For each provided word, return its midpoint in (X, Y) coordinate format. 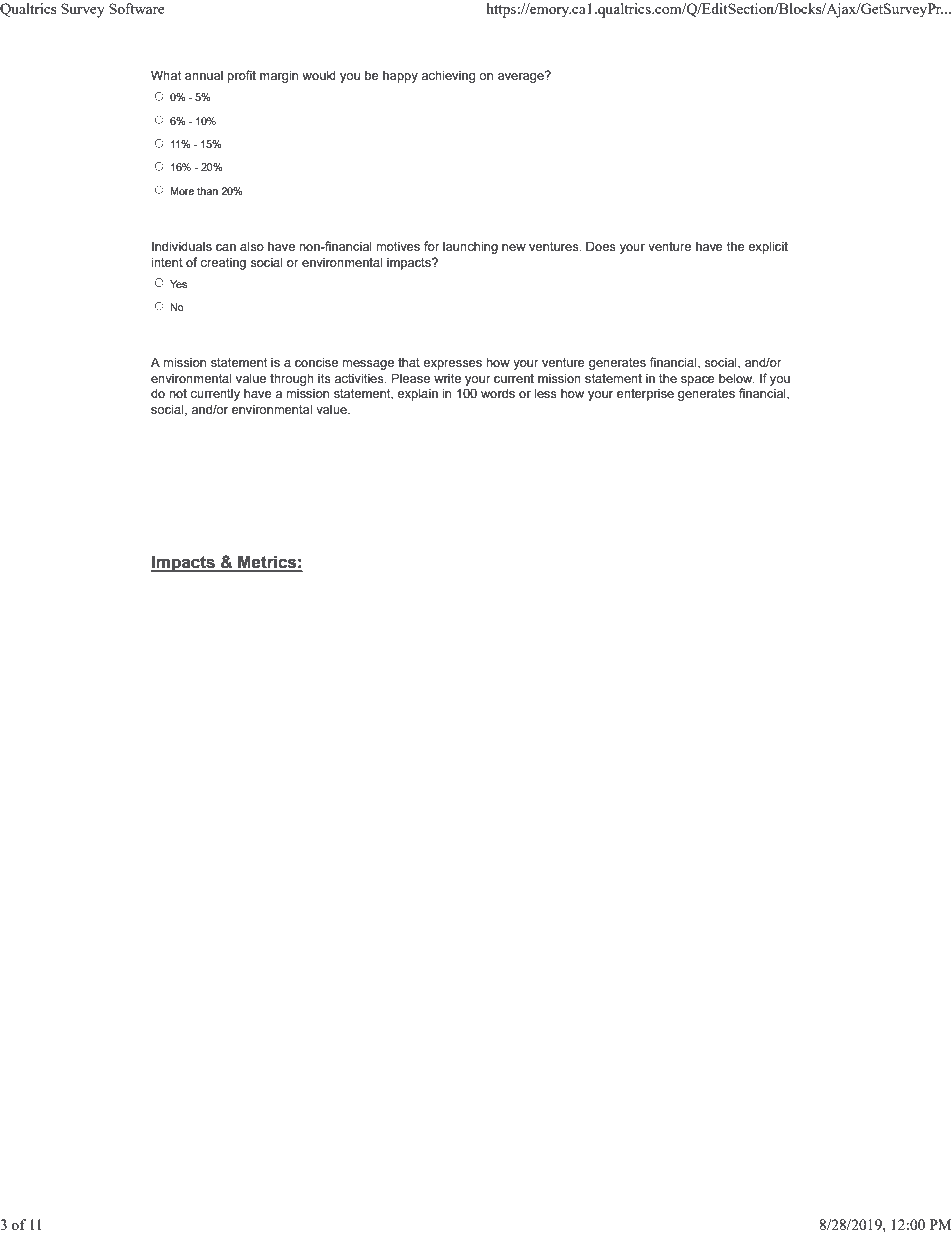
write (447, 378)
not (178, 393)
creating (223, 263)
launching (470, 247)
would (319, 75)
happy (400, 76)
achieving (448, 76)
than (207, 191)
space (698, 381)
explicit (768, 247)
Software (137, 8)
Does (601, 246)
